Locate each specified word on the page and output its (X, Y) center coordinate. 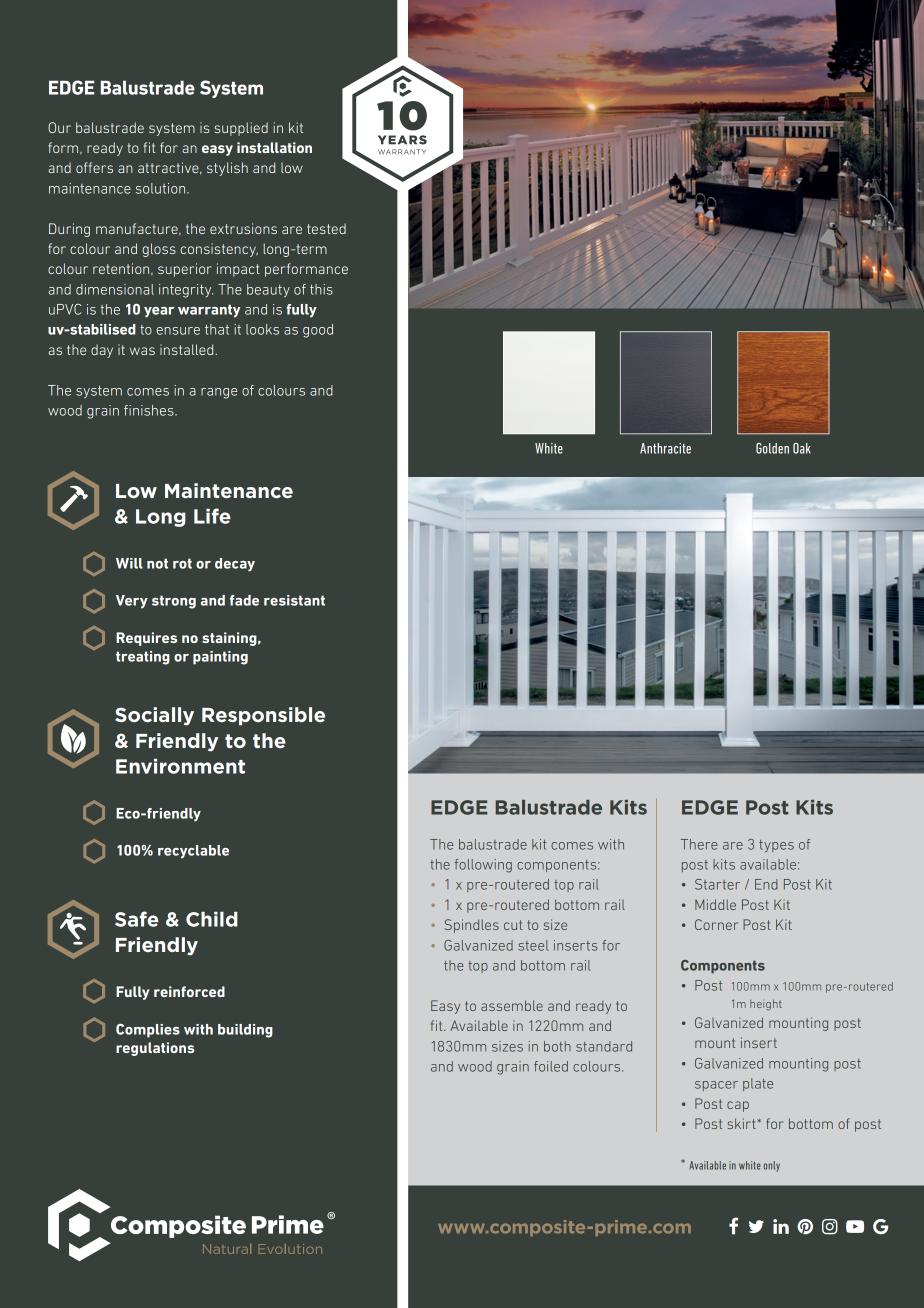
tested (326, 228)
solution (162, 188)
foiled (551, 1066)
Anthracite (665, 448)
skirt (742, 1123)
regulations (155, 1049)
